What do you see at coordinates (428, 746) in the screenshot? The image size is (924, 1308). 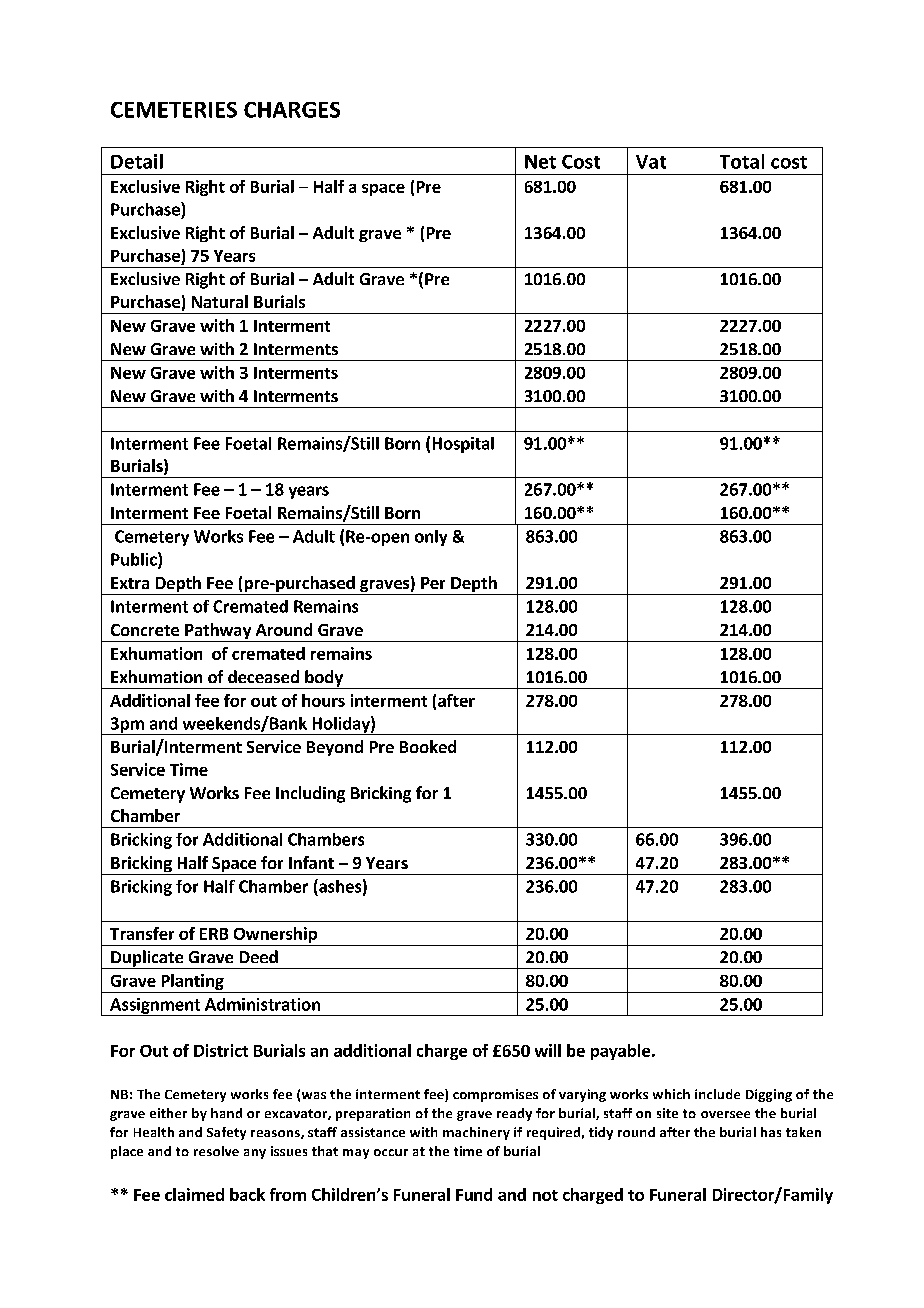 I see `Booked` at bounding box center [428, 746].
